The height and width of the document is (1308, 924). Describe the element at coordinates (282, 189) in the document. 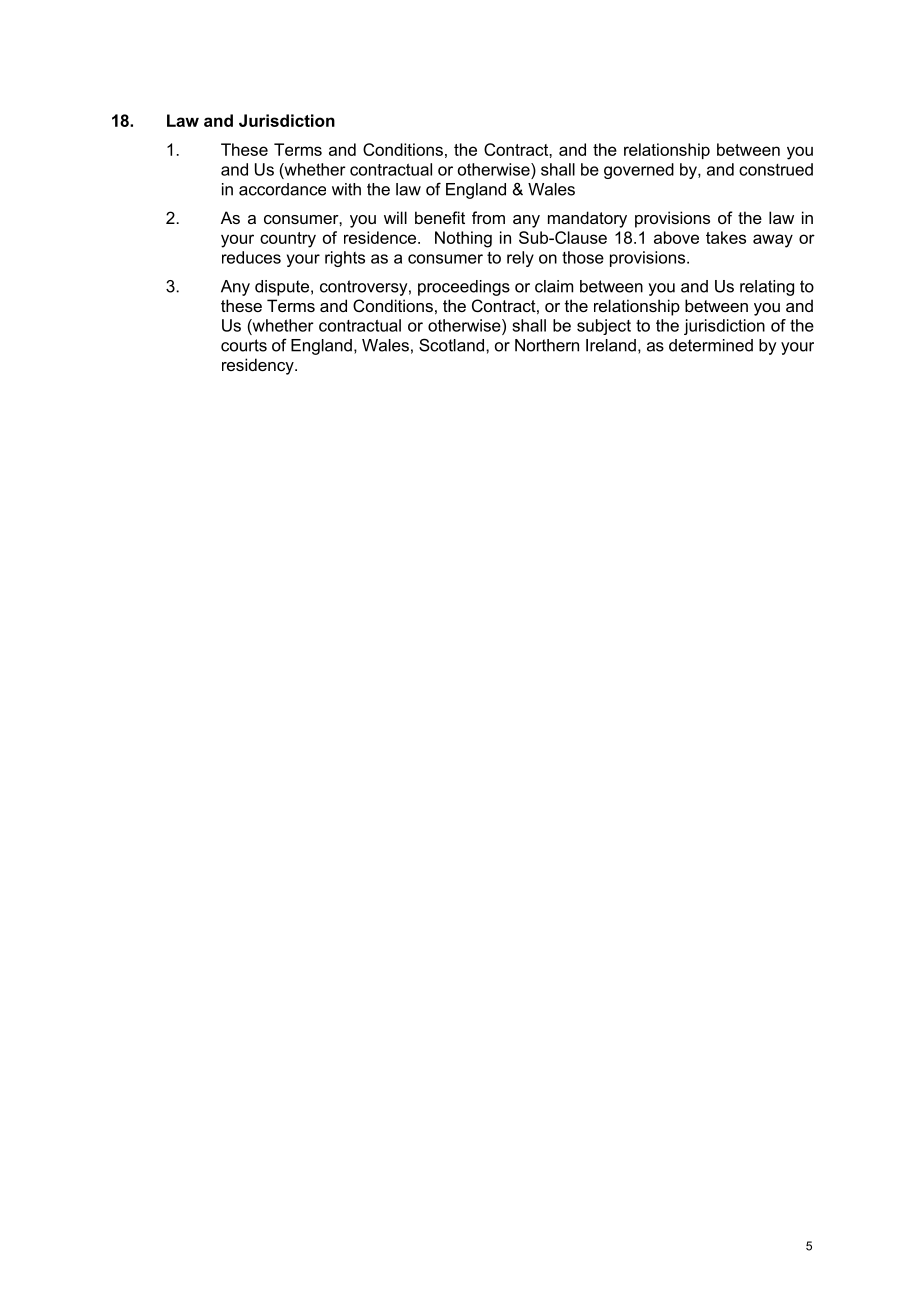

I see `accordance` at that location.
